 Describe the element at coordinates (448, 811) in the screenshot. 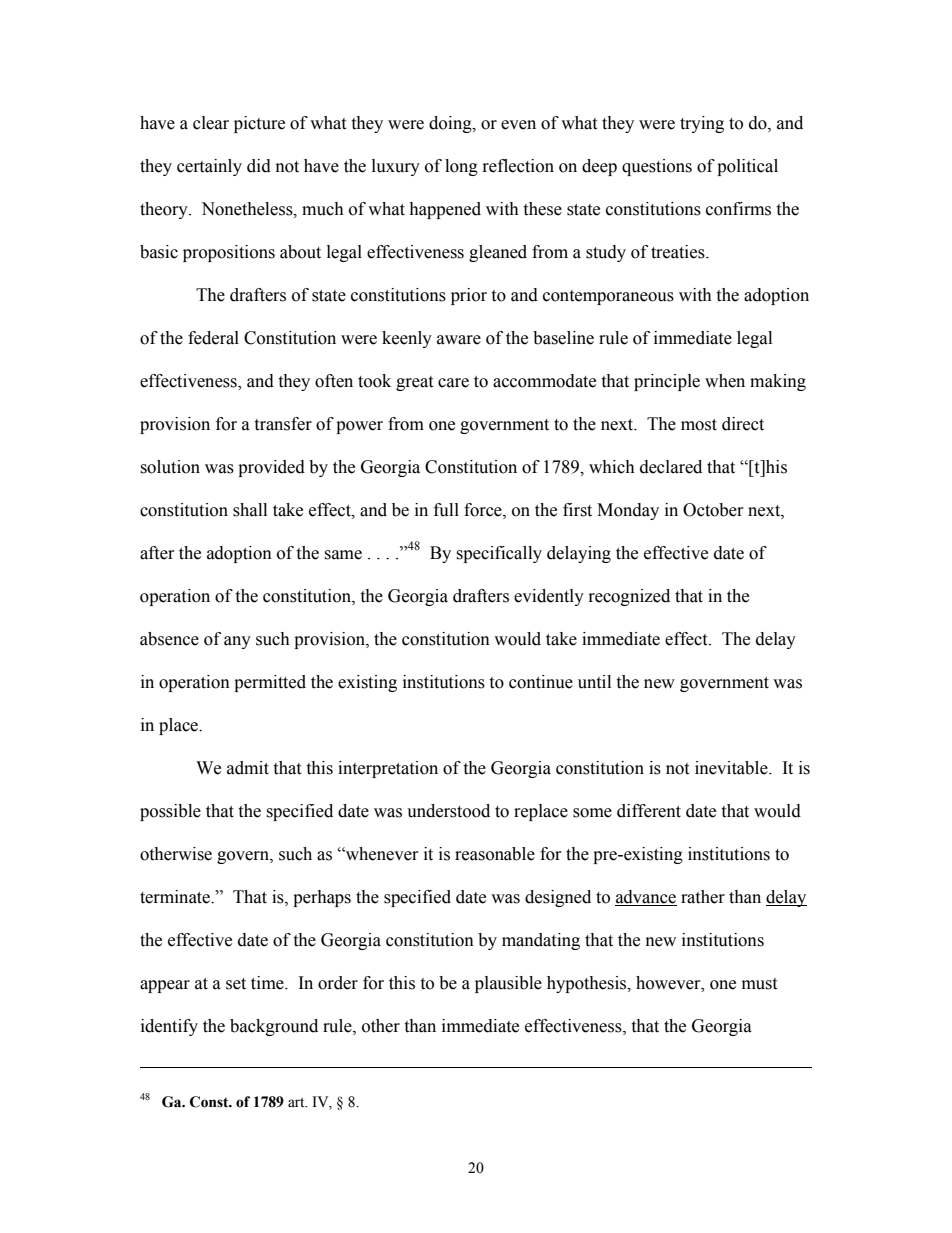

I see `understood` at that location.
